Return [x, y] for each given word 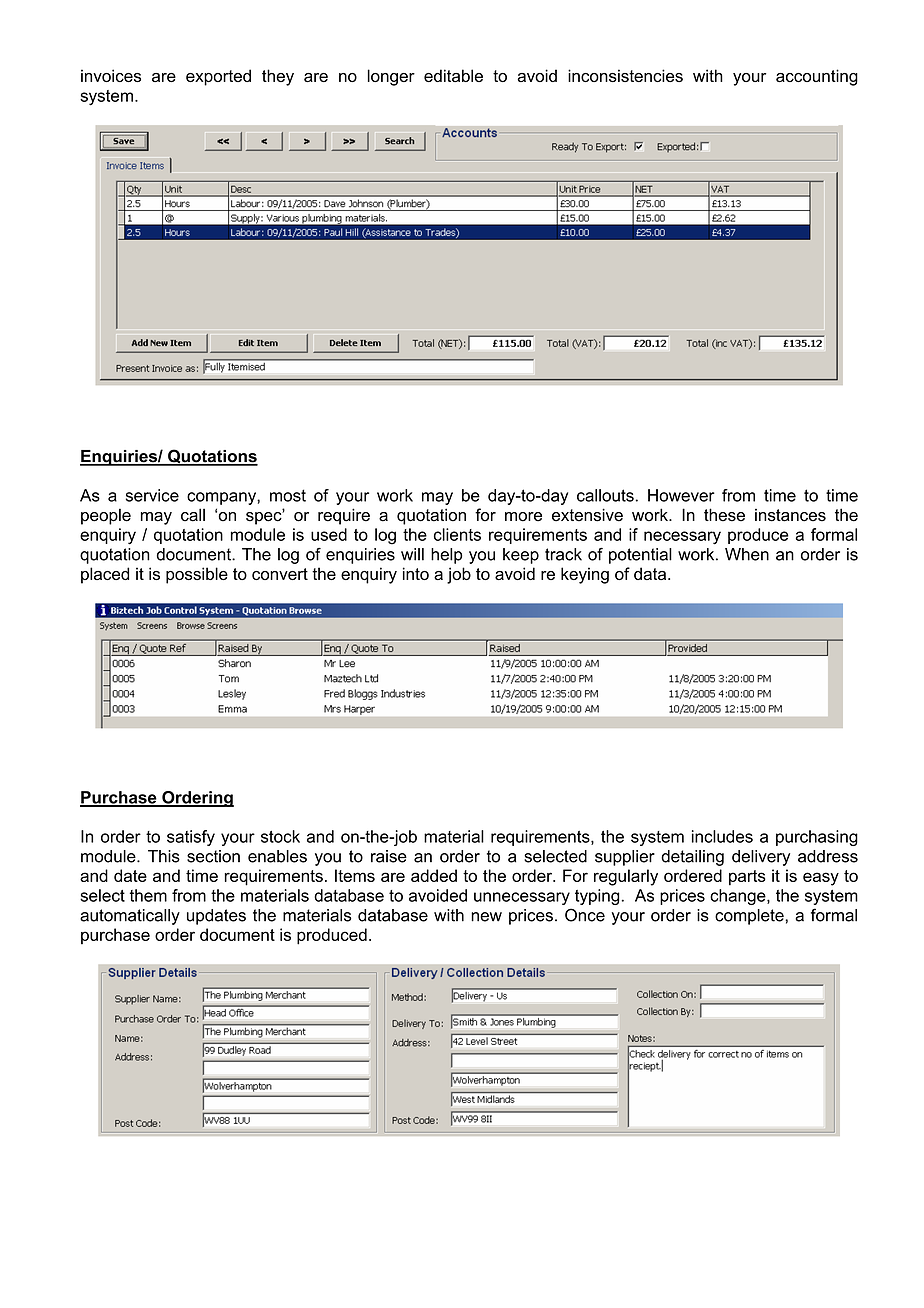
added [434, 875]
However [681, 495]
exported [218, 77]
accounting [817, 77]
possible [197, 575]
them [148, 895]
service [152, 495]
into [416, 573]
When [747, 554]
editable [453, 75]
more [523, 517]
